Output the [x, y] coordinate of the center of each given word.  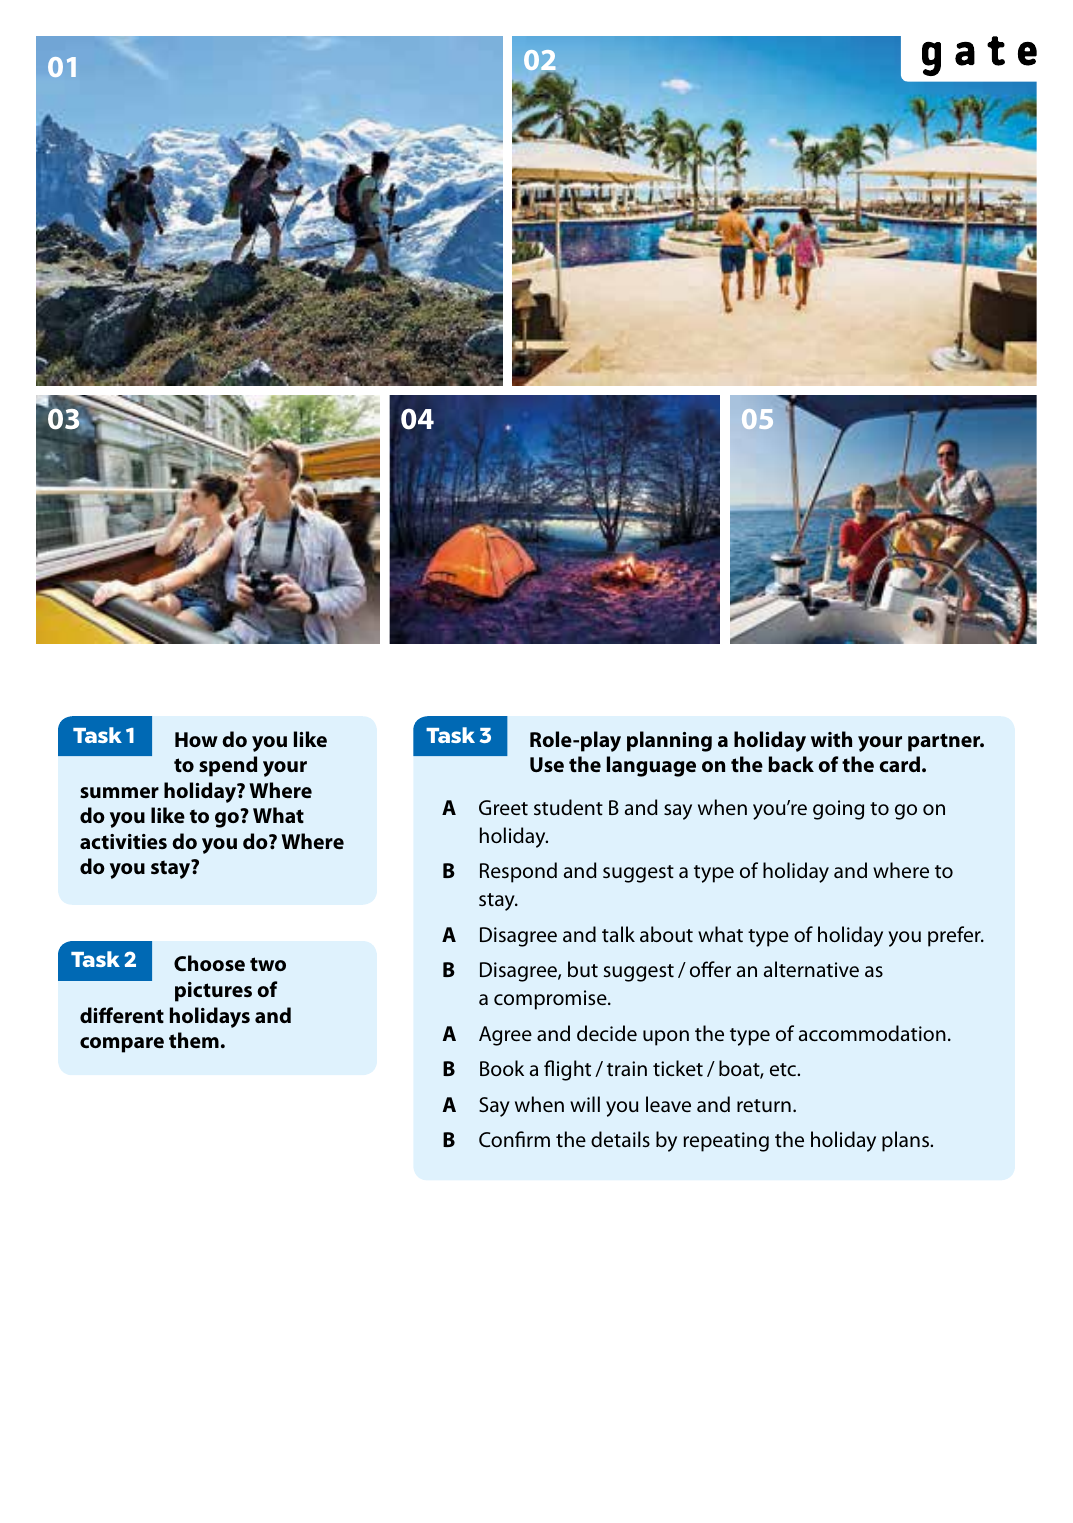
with [831, 739]
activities [123, 841]
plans [906, 1141]
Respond [518, 872]
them [194, 1040]
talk [618, 934]
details [620, 1139]
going [838, 810]
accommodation [872, 1033]
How [196, 739]
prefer [955, 936]
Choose [209, 963]
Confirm [514, 1139]
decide [607, 1033]
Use [547, 764]
